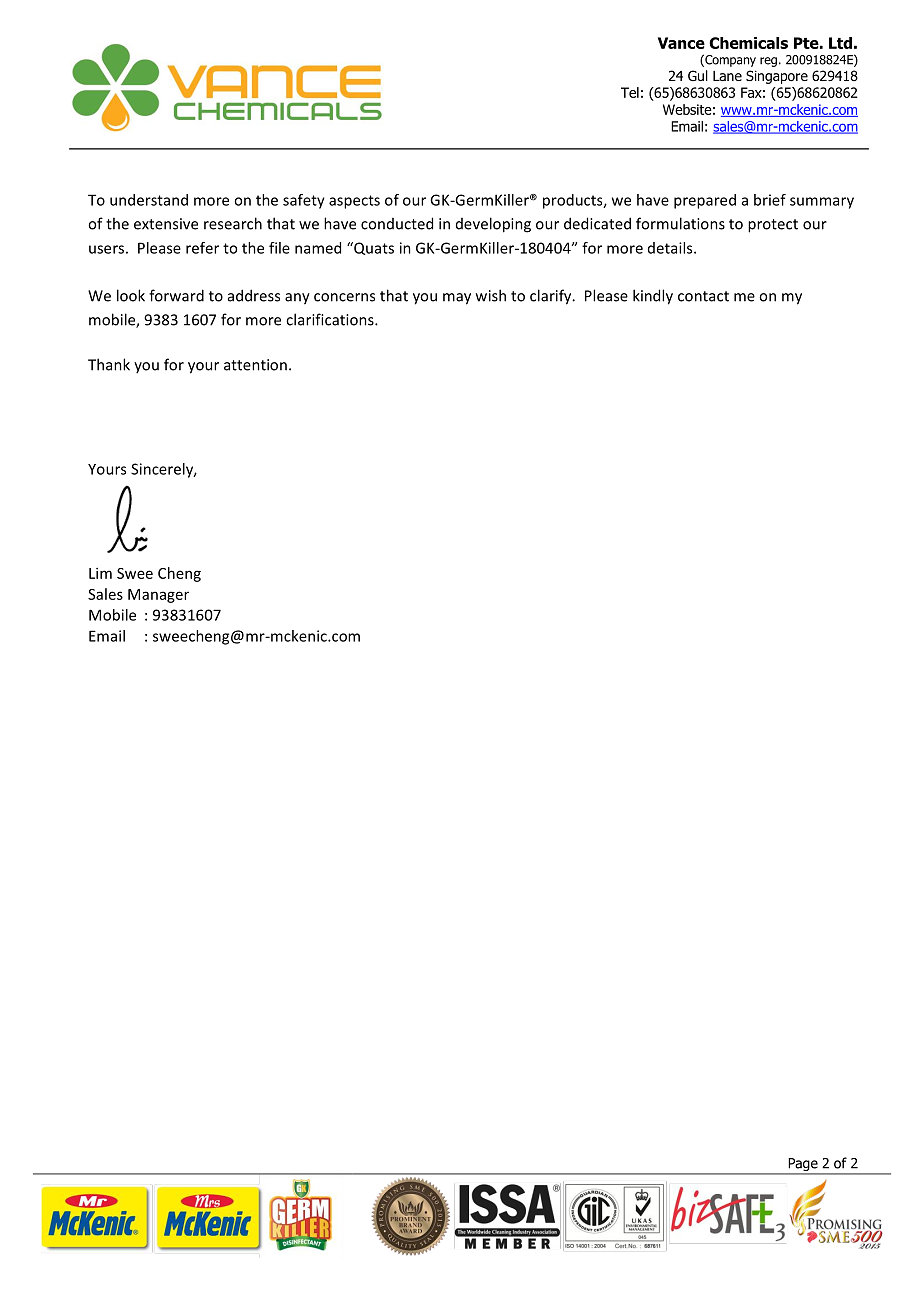 The image size is (924, 1308). What do you see at coordinates (331, 319) in the screenshot?
I see `clarifications` at bounding box center [331, 319].
